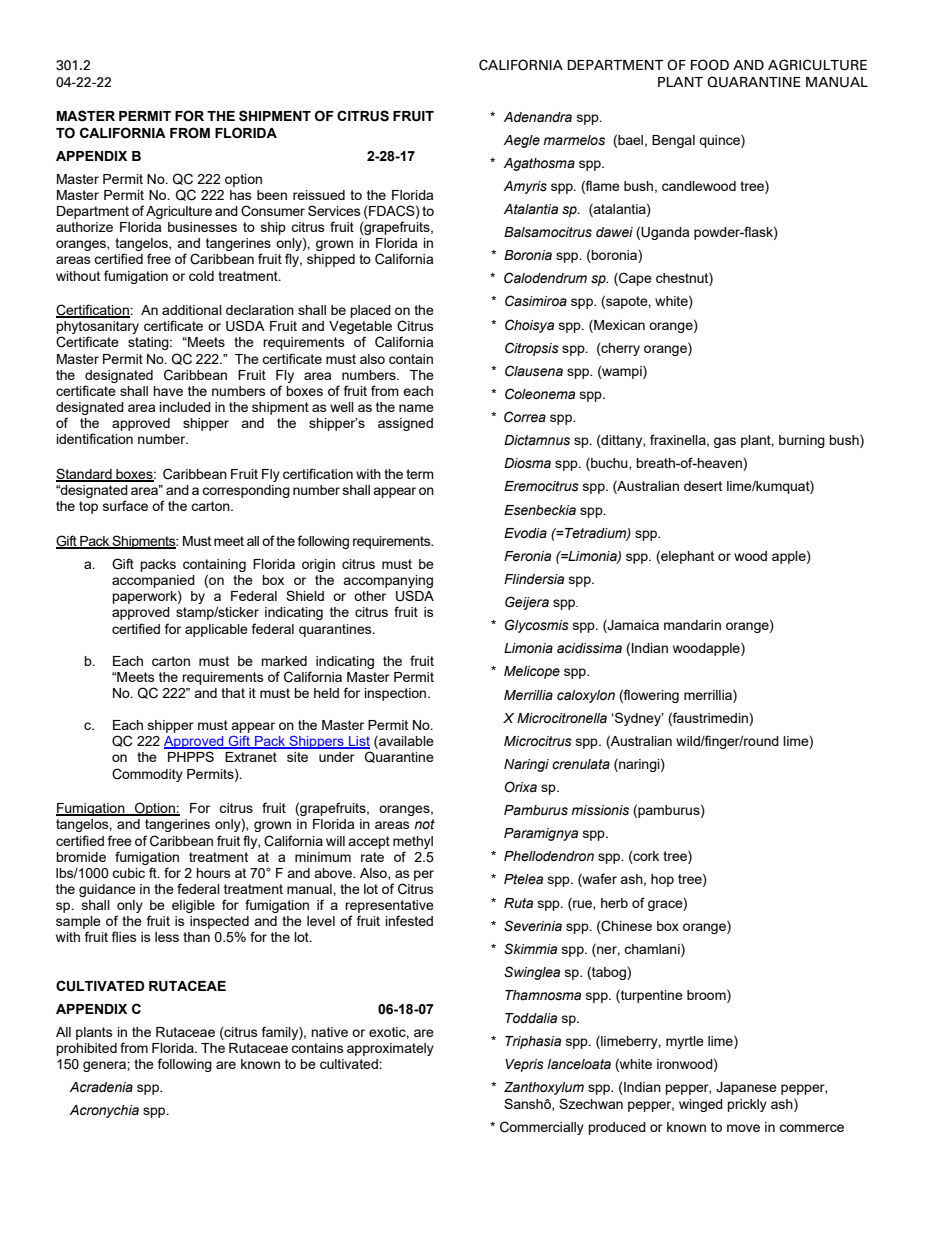 This screenshot has height=1233, width=952. I want to click on Japanese, so click(746, 1088).
